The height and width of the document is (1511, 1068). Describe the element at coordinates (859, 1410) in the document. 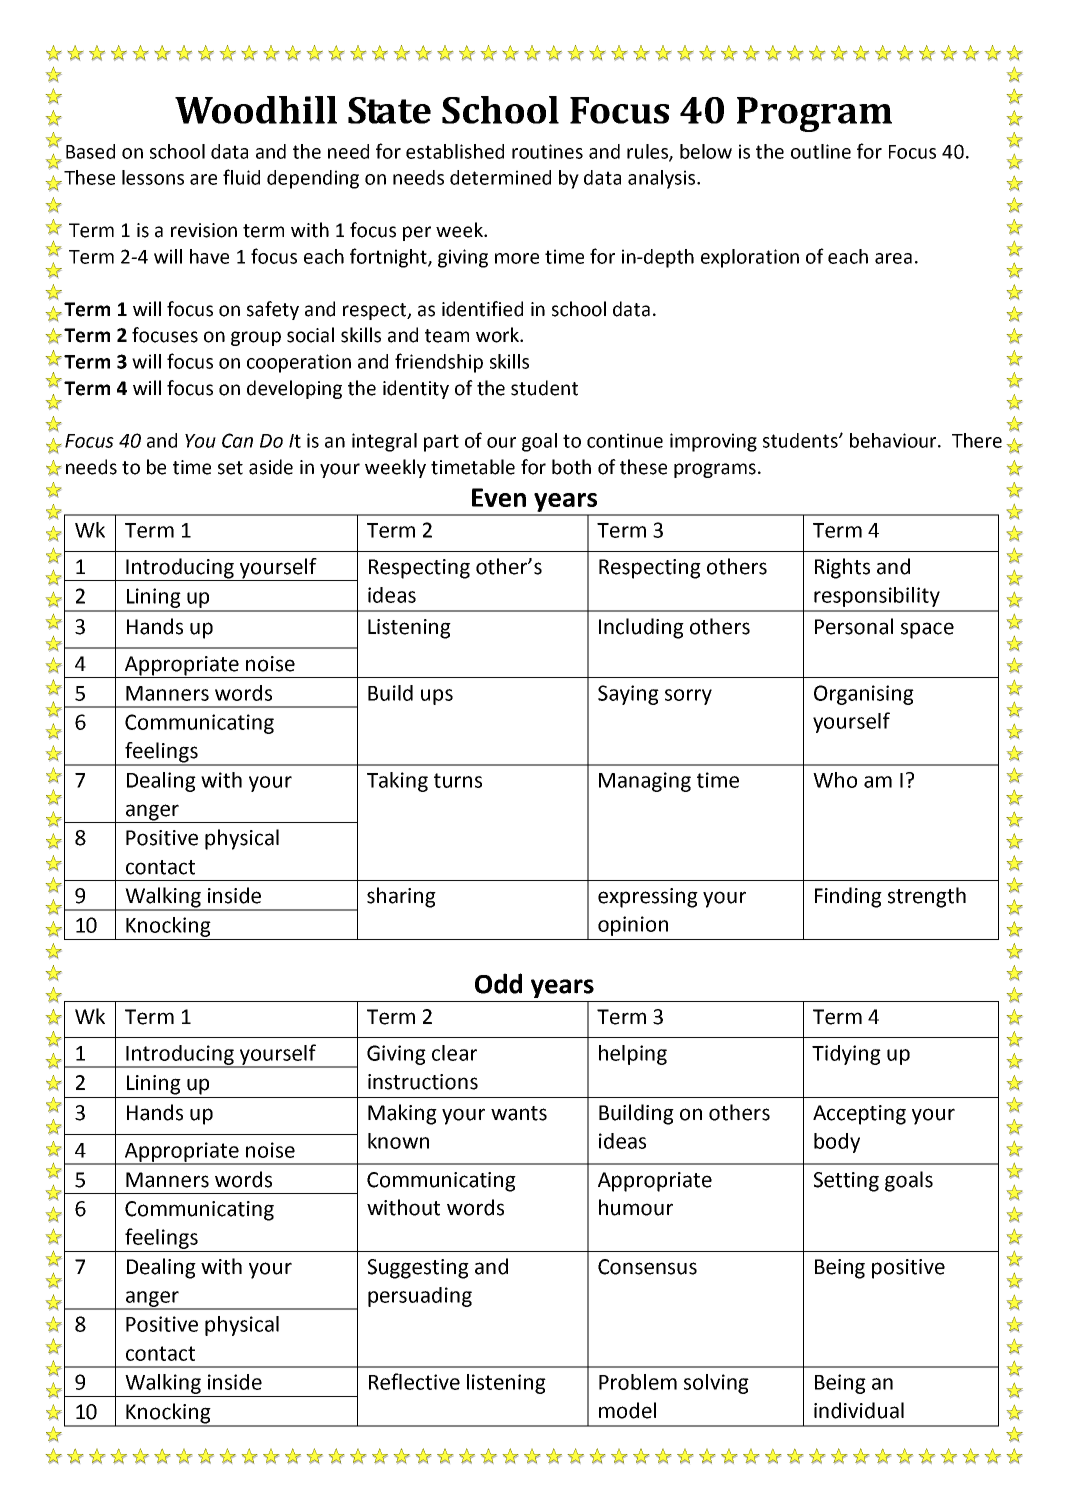

I see `individual` at that location.
